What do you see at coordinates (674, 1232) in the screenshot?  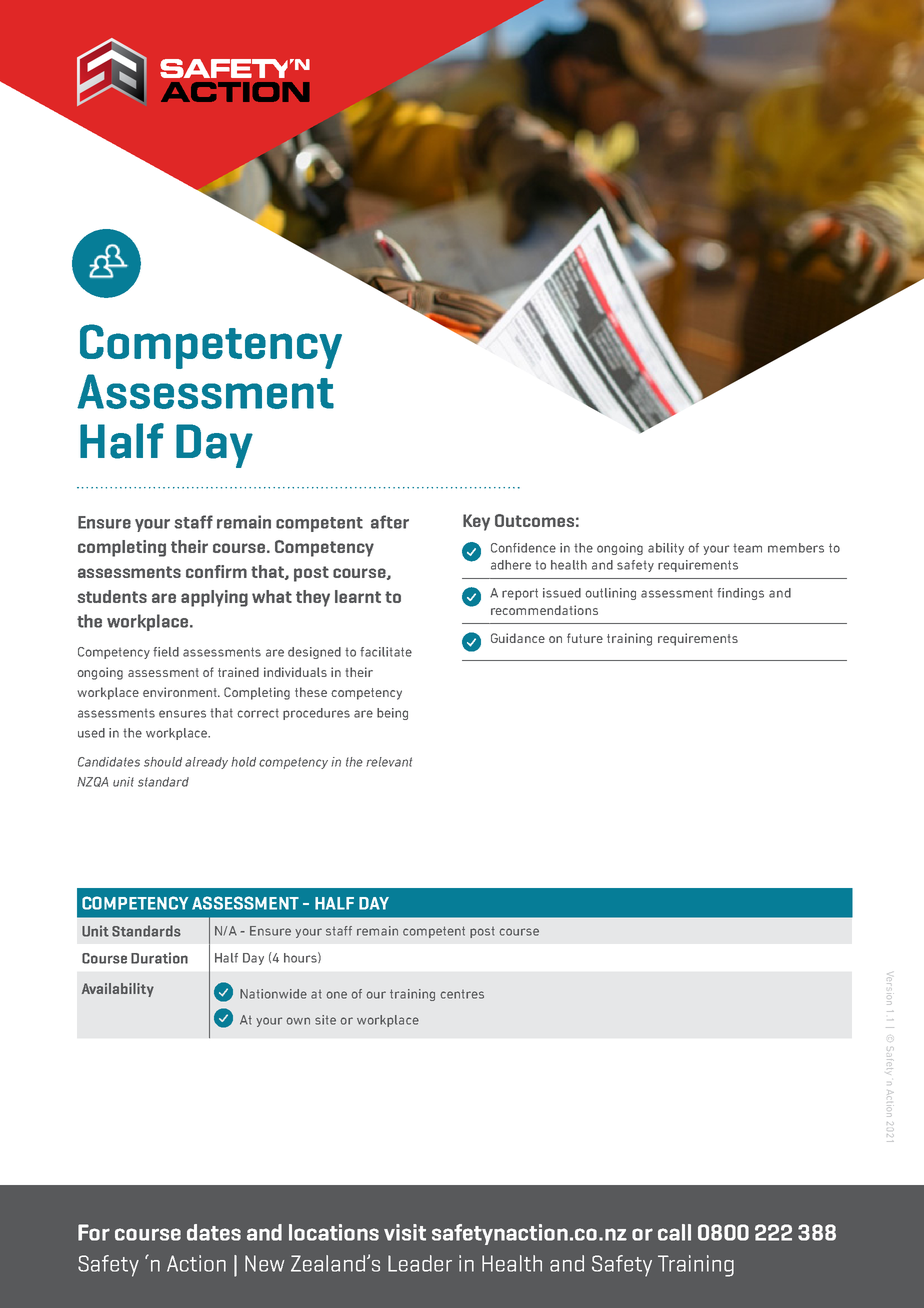 I see `call` at bounding box center [674, 1232].
